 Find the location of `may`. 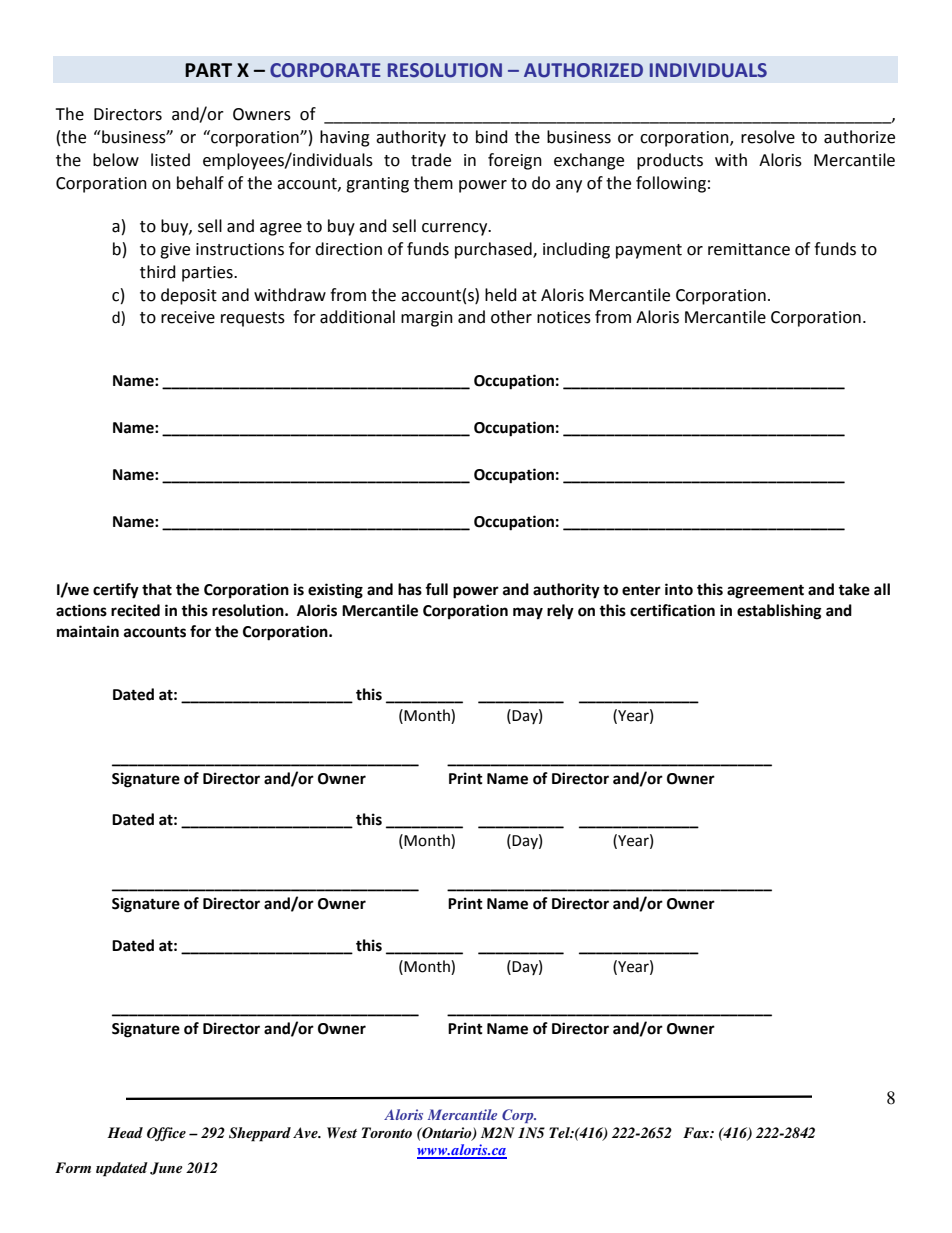

may is located at coordinates (528, 613).
